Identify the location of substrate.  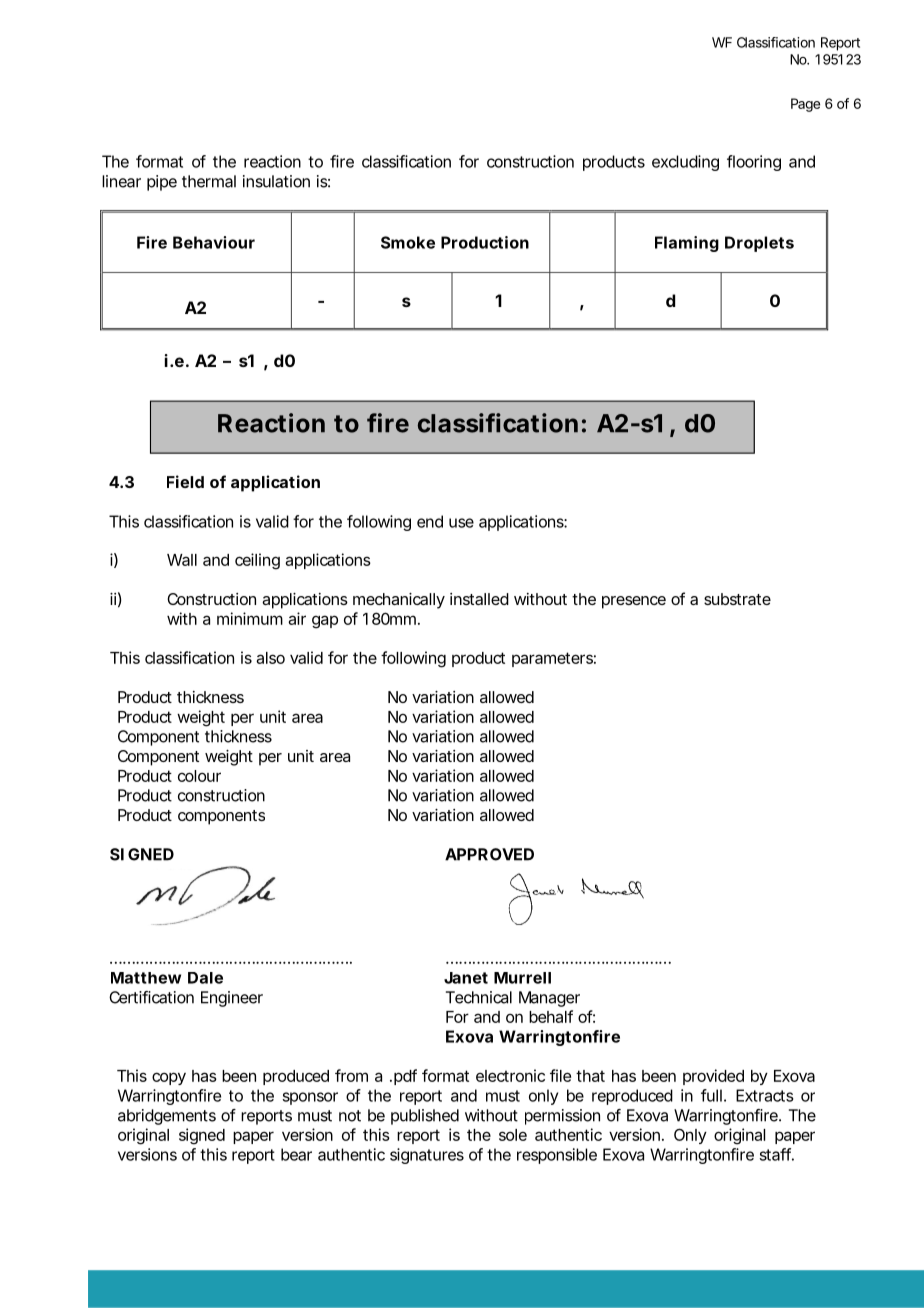
(737, 599).
